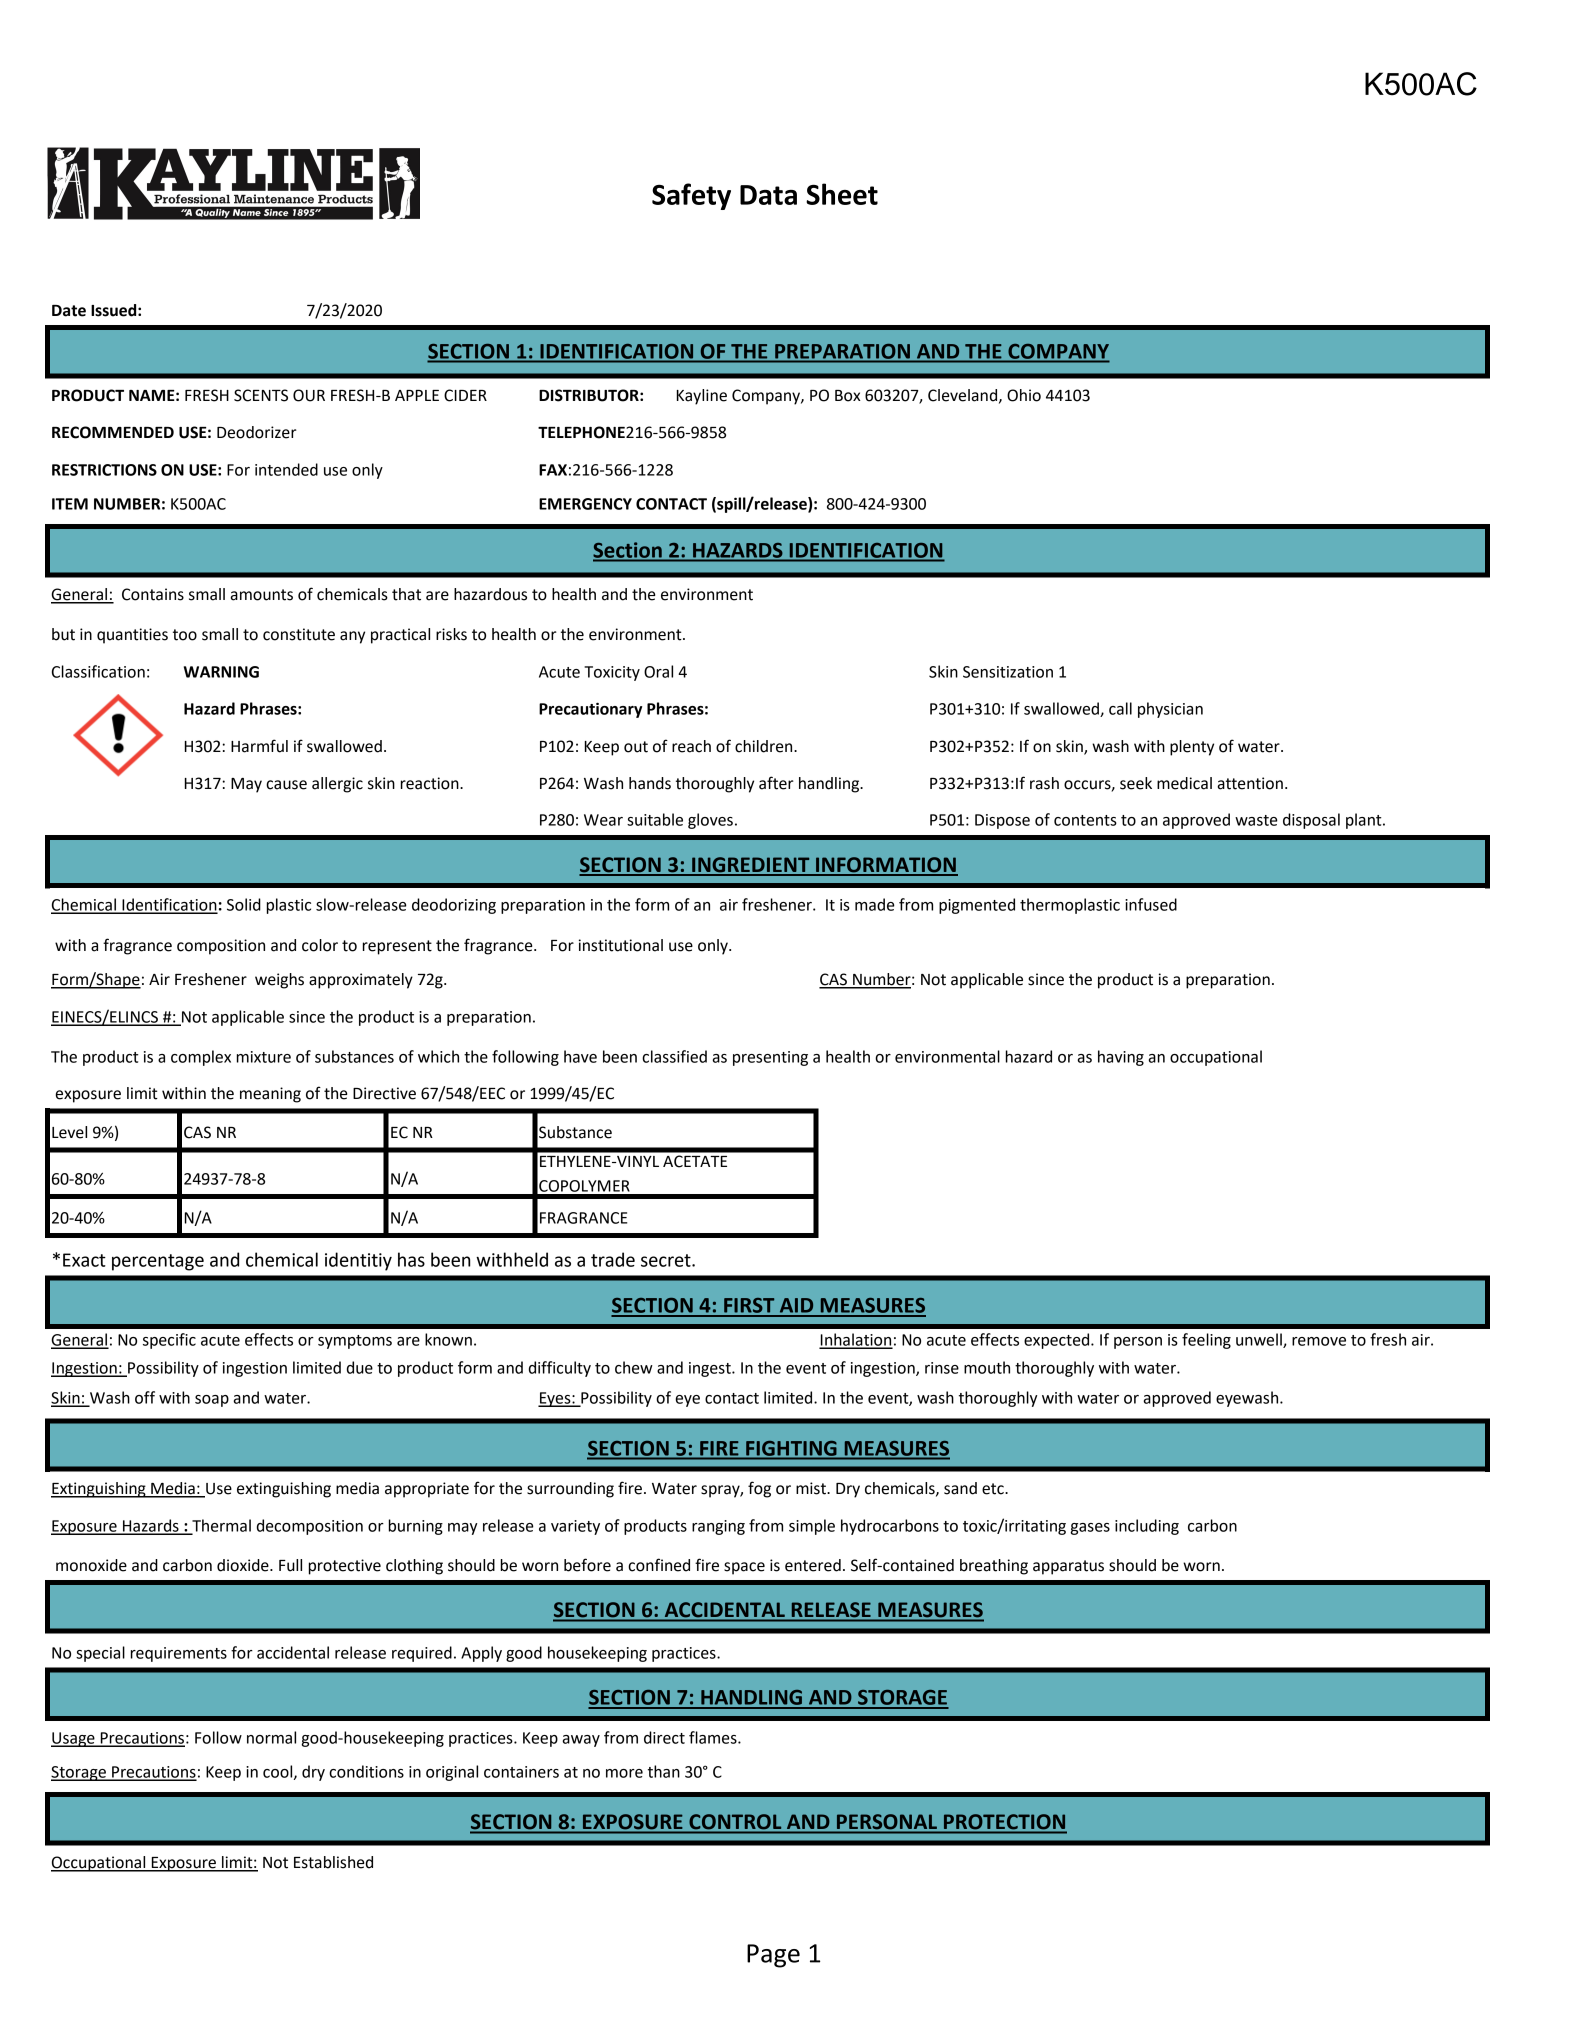 The image size is (1569, 2030). What do you see at coordinates (69, 311) in the screenshot?
I see `Date` at bounding box center [69, 311].
